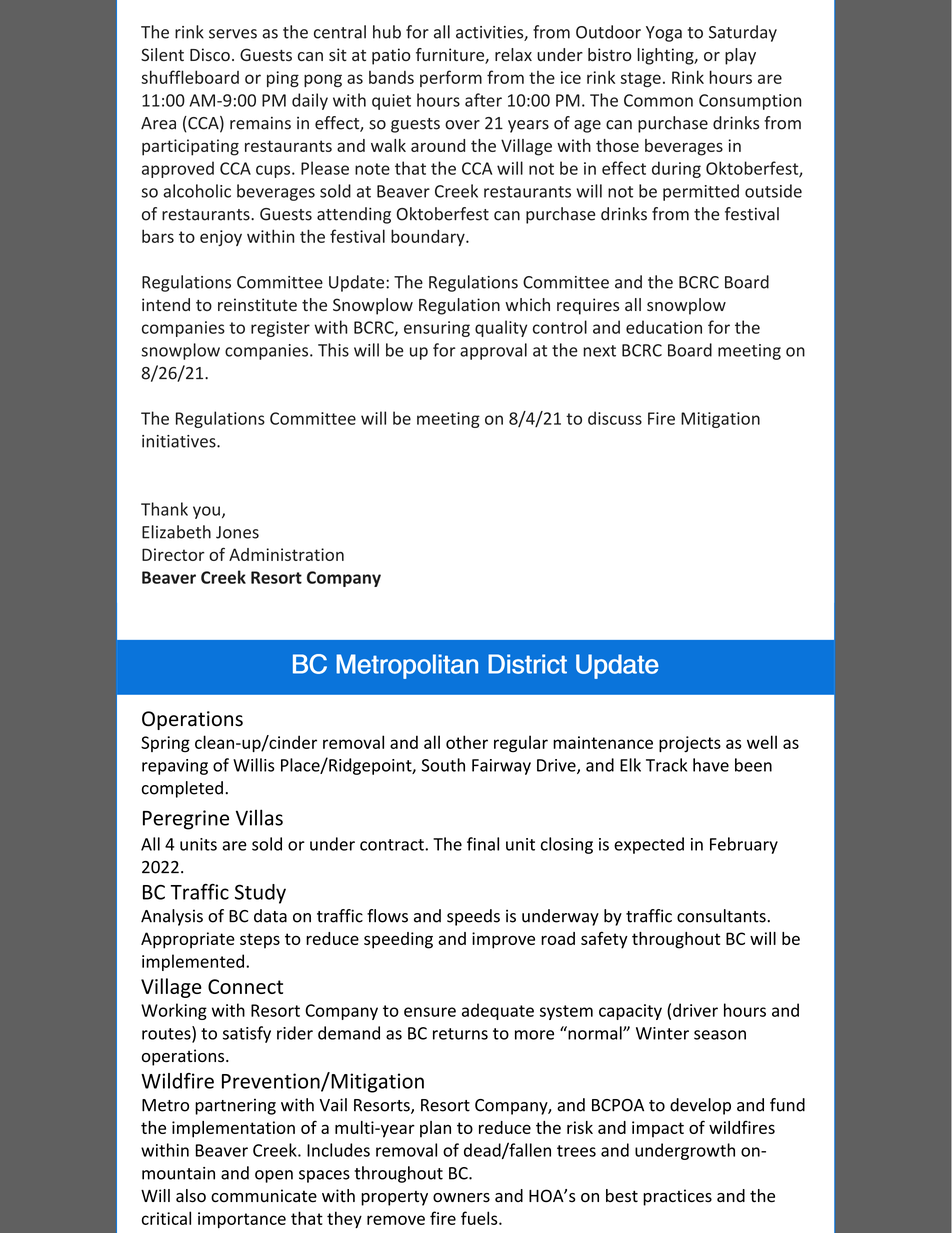  Describe the element at coordinates (451, 78) in the image. I see `perform` at that location.
